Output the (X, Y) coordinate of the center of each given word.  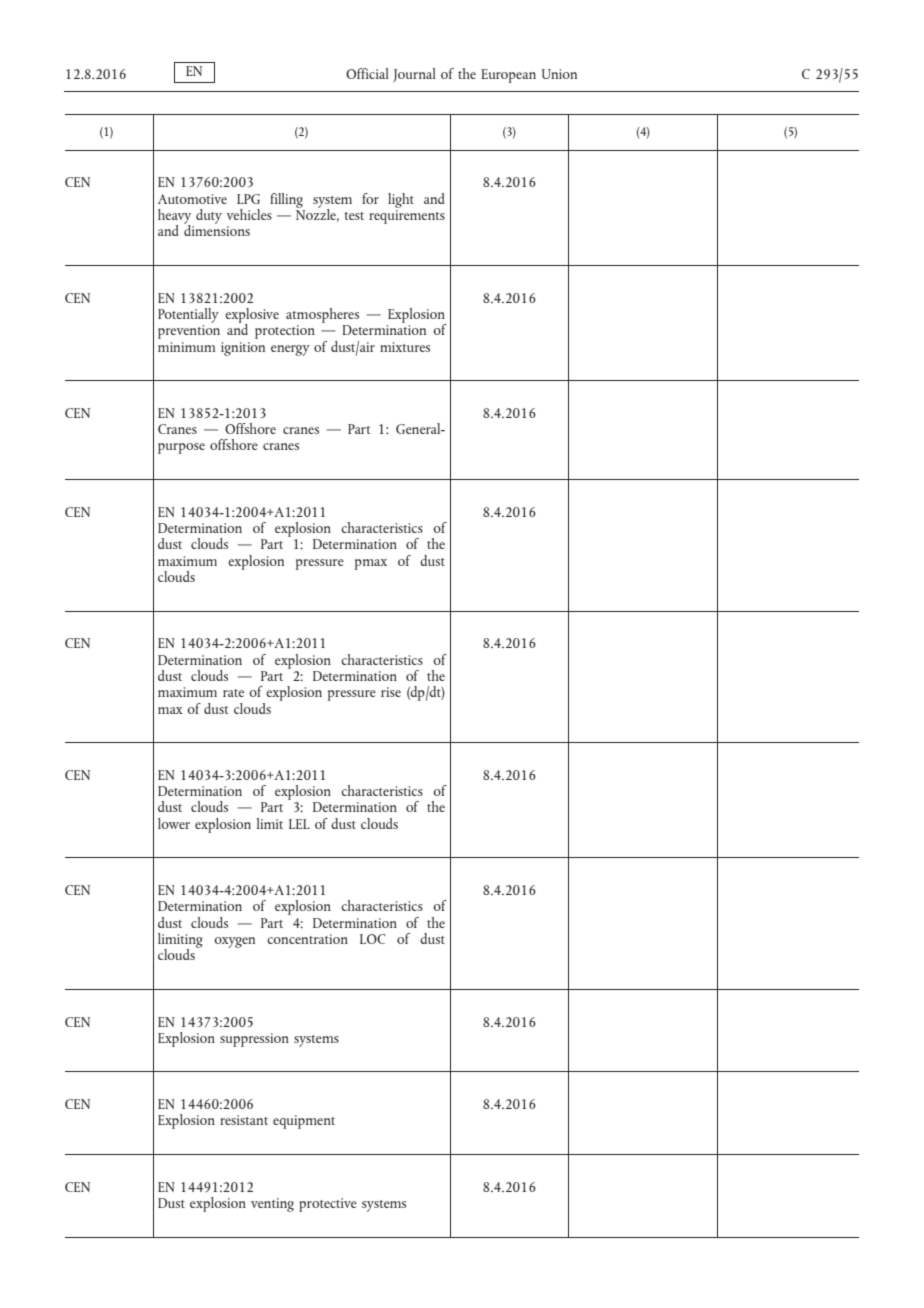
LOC (373, 939)
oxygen (234, 942)
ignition (243, 349)
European (508, 76)
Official (367, 73)
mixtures (405, 347)
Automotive (192, 199)
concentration (307, 939)
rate (233, 693)
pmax (371, 564)
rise (391, 692)
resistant (244, 1120)
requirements (407, 217)
